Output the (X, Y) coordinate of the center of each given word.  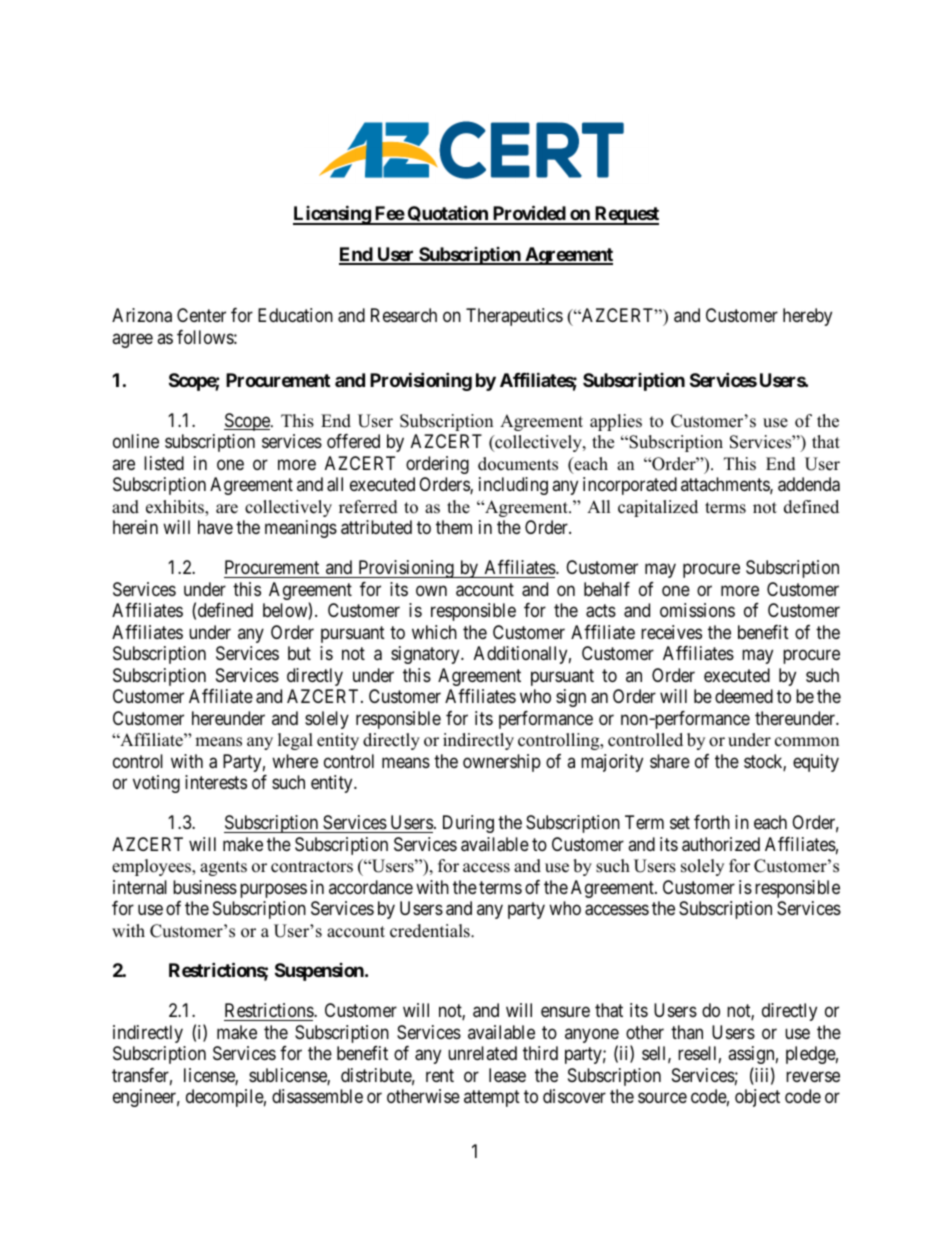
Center (201, 315)
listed (164, 463)
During (468, 824)
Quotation (447, 215)
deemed (744, 696)
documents (518, 464)
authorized (721, 844)
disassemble (317, 1096)
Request (626, 215)
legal (295, 741)
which (434, 632)
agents (223, 868)
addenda (809, 484)
